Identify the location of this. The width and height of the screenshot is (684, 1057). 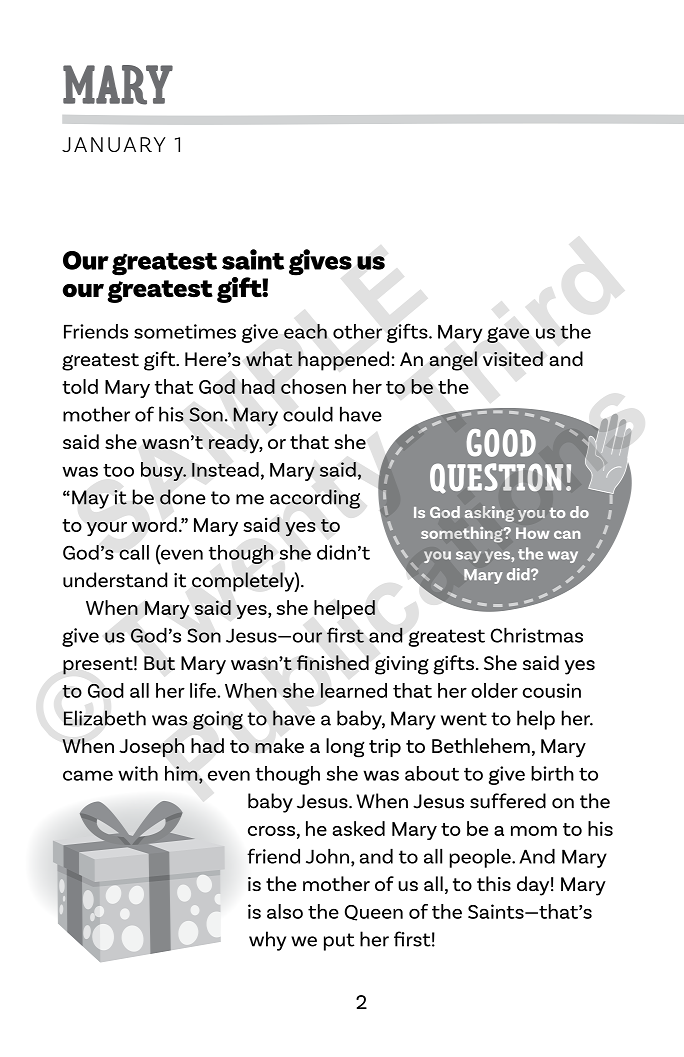
(494, 883).
